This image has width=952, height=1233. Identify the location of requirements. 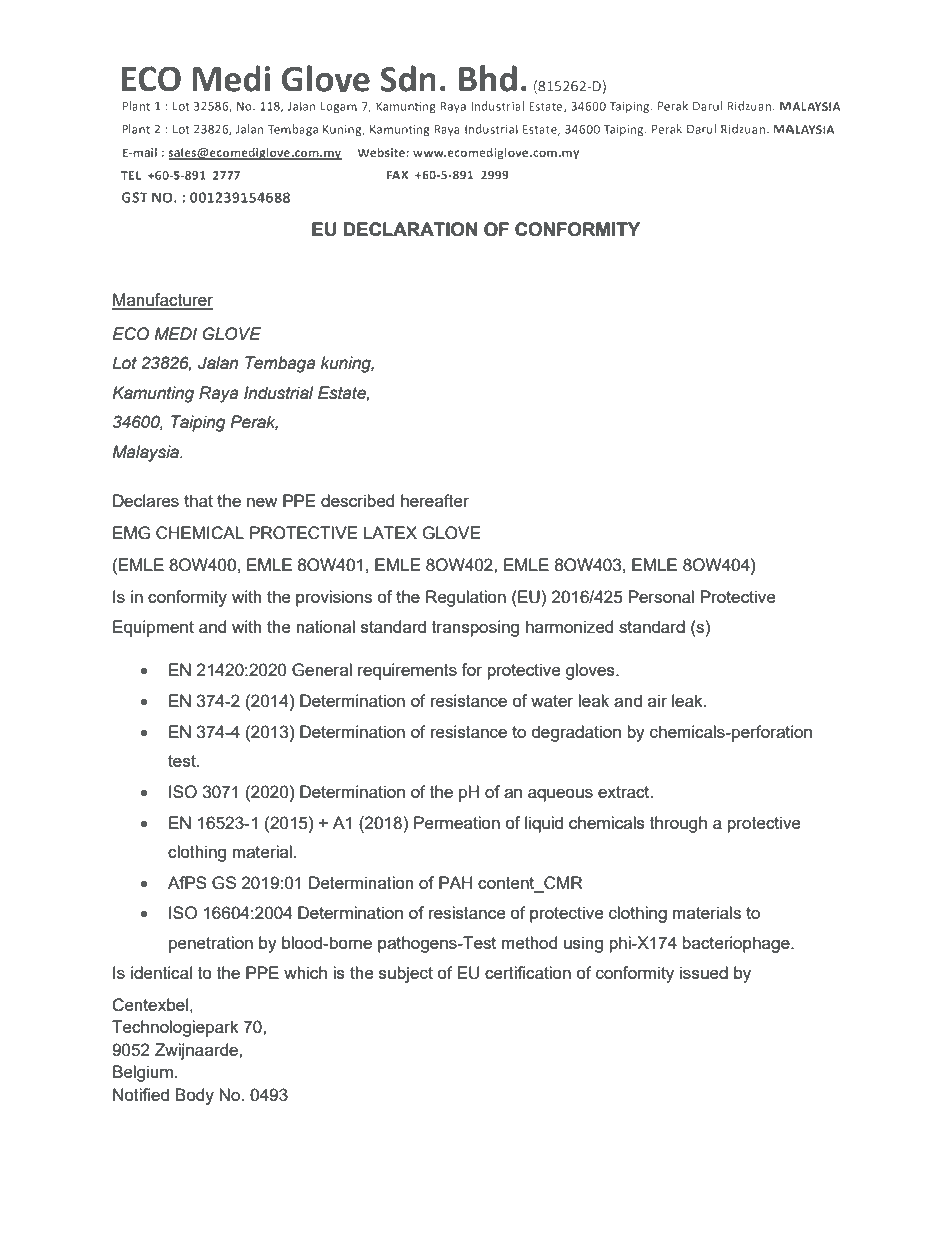
(407, 671).
